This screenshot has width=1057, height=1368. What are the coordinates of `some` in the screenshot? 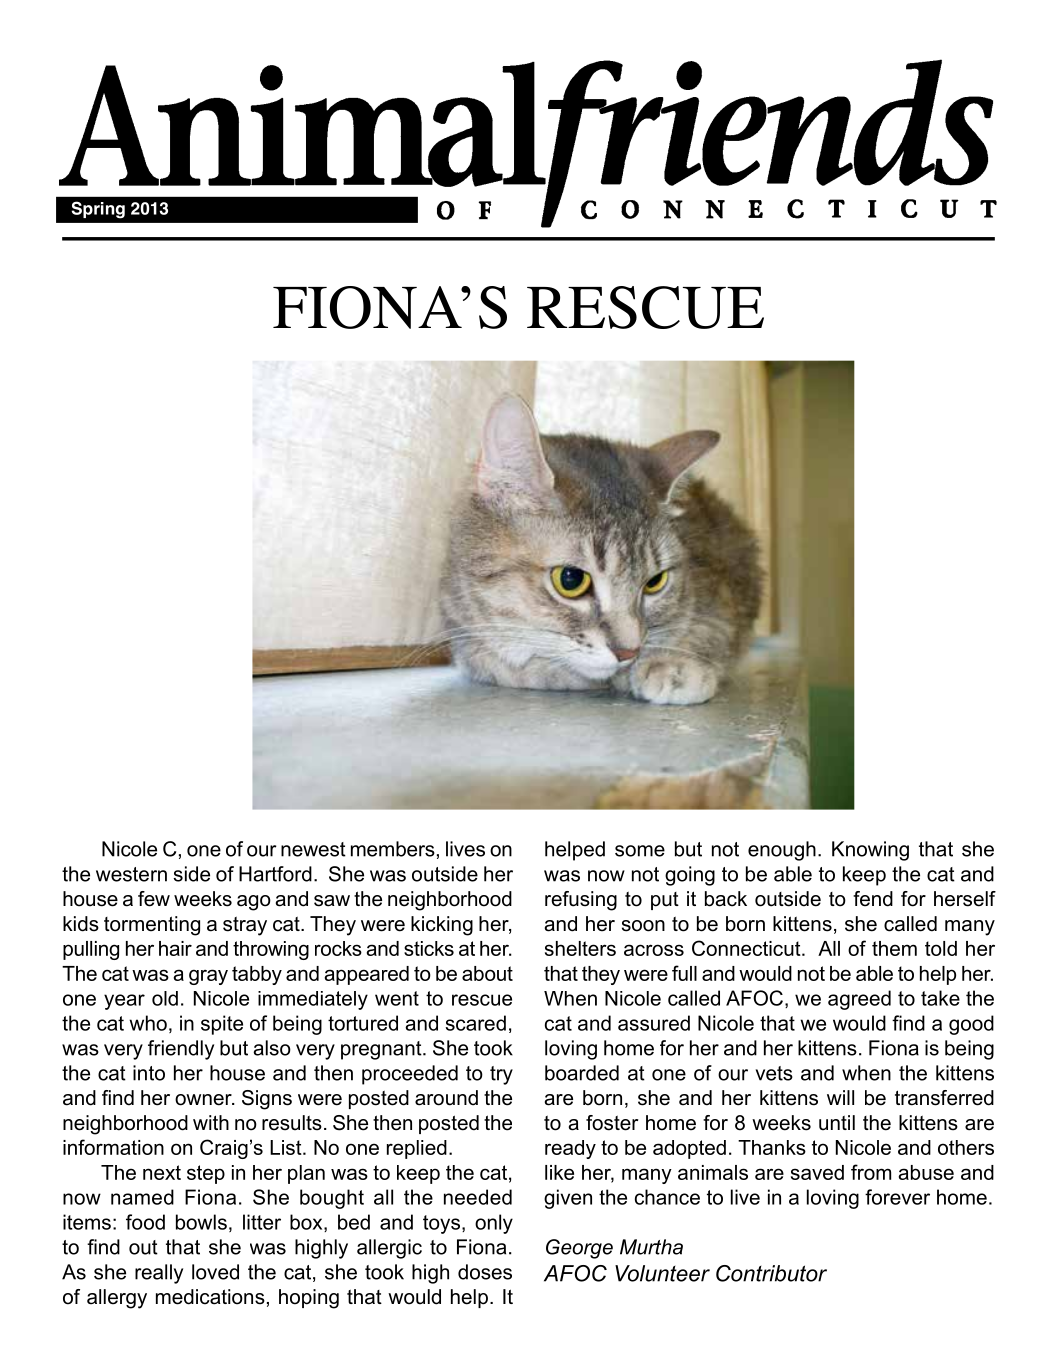 It's located at (640, 851).
